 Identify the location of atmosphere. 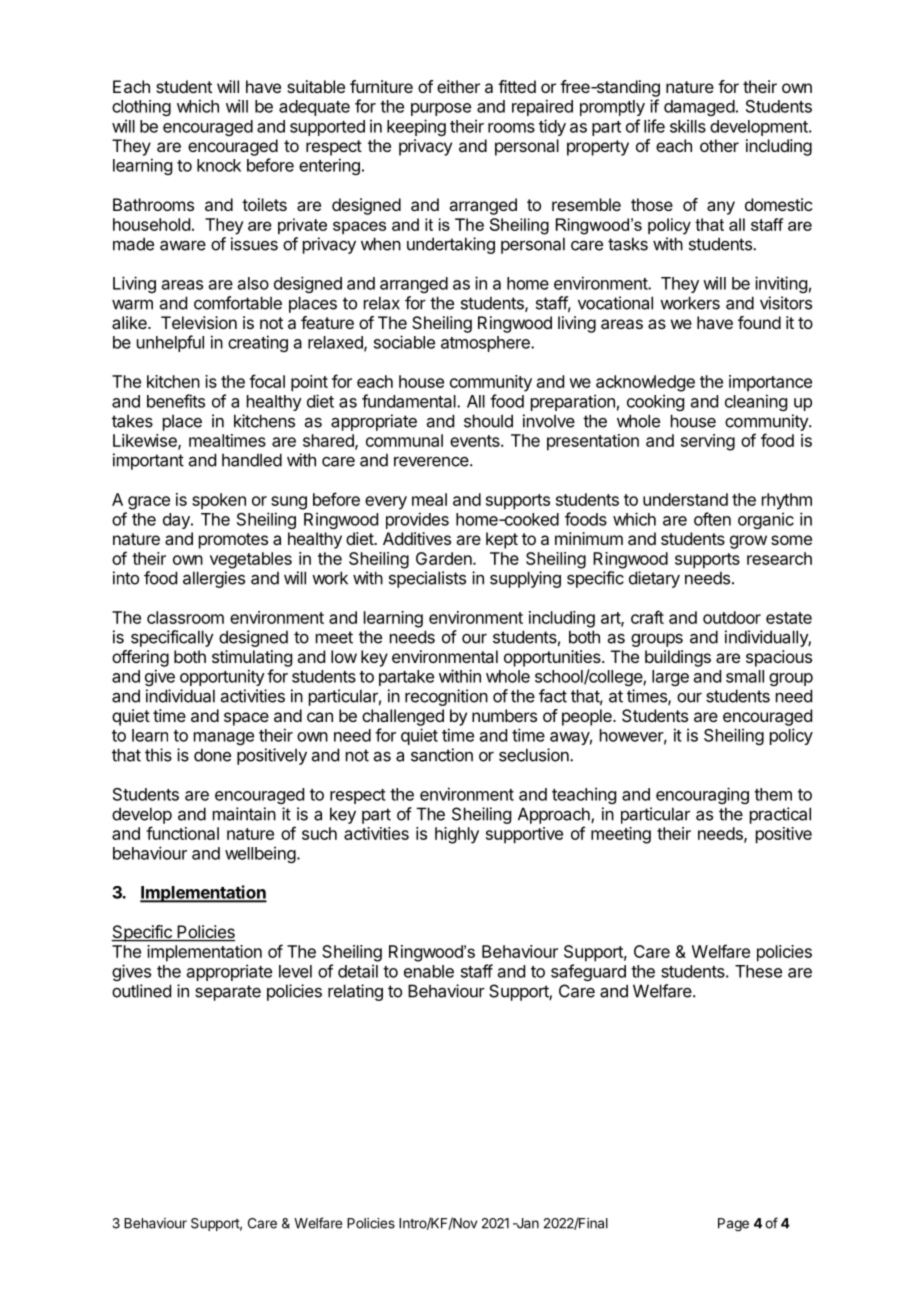
(486, 344).
